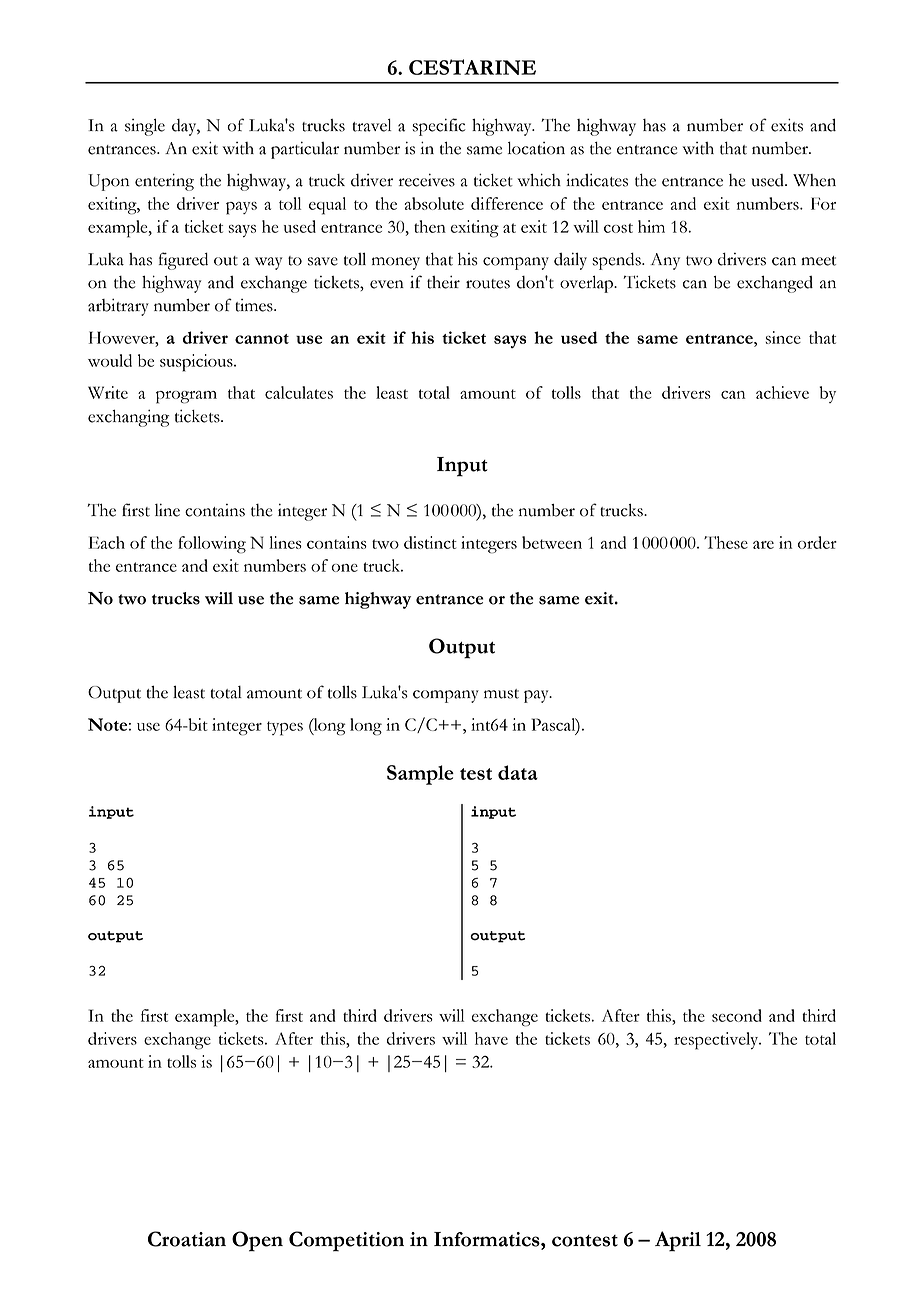 Image resolution: width=924 pixels, height=1308 pixels. Describe the element at coordinates (285, 728) in the page. I see `types` at that location.
